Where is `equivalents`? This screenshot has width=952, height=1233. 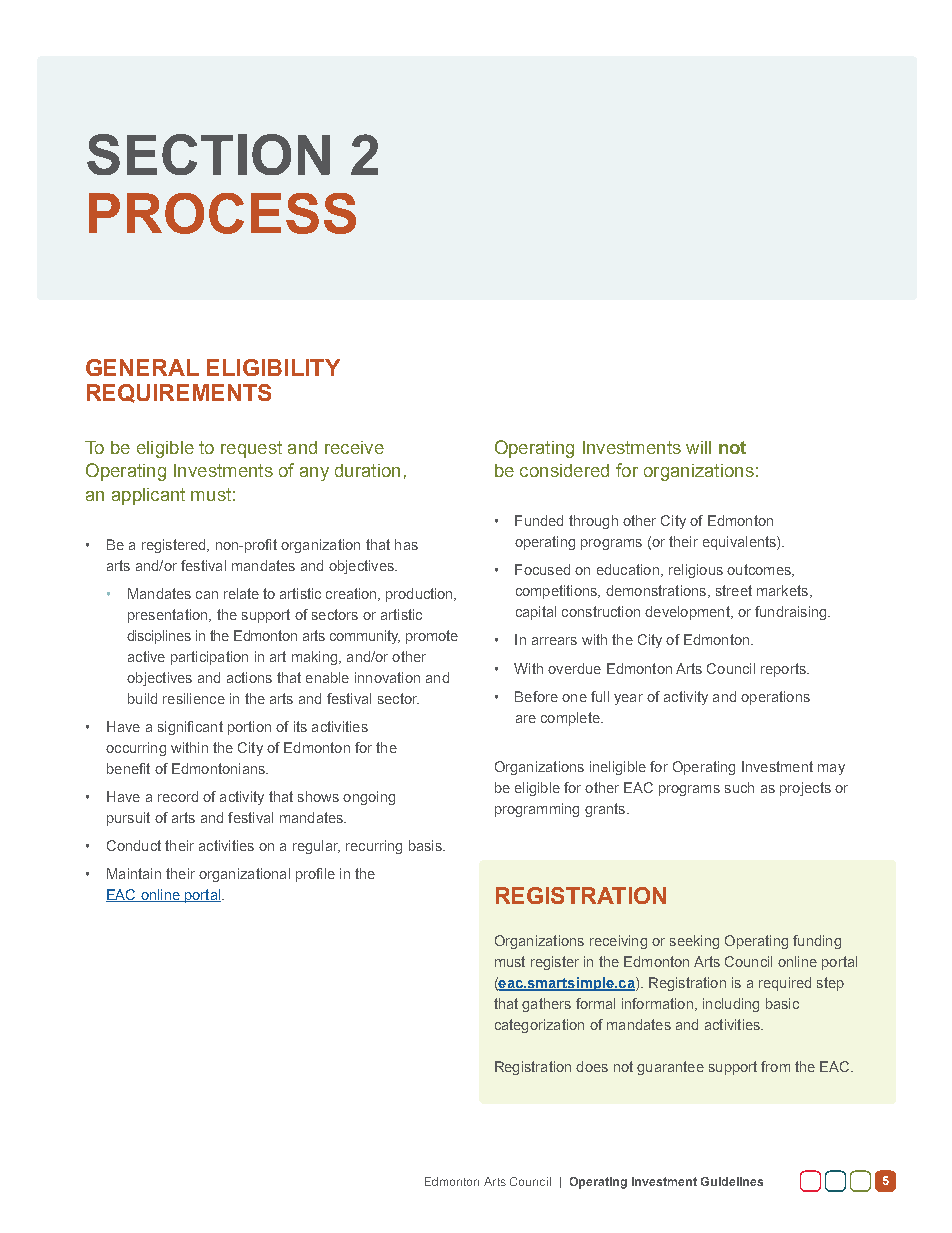
equivalents is located at coordinates (740, 543).
